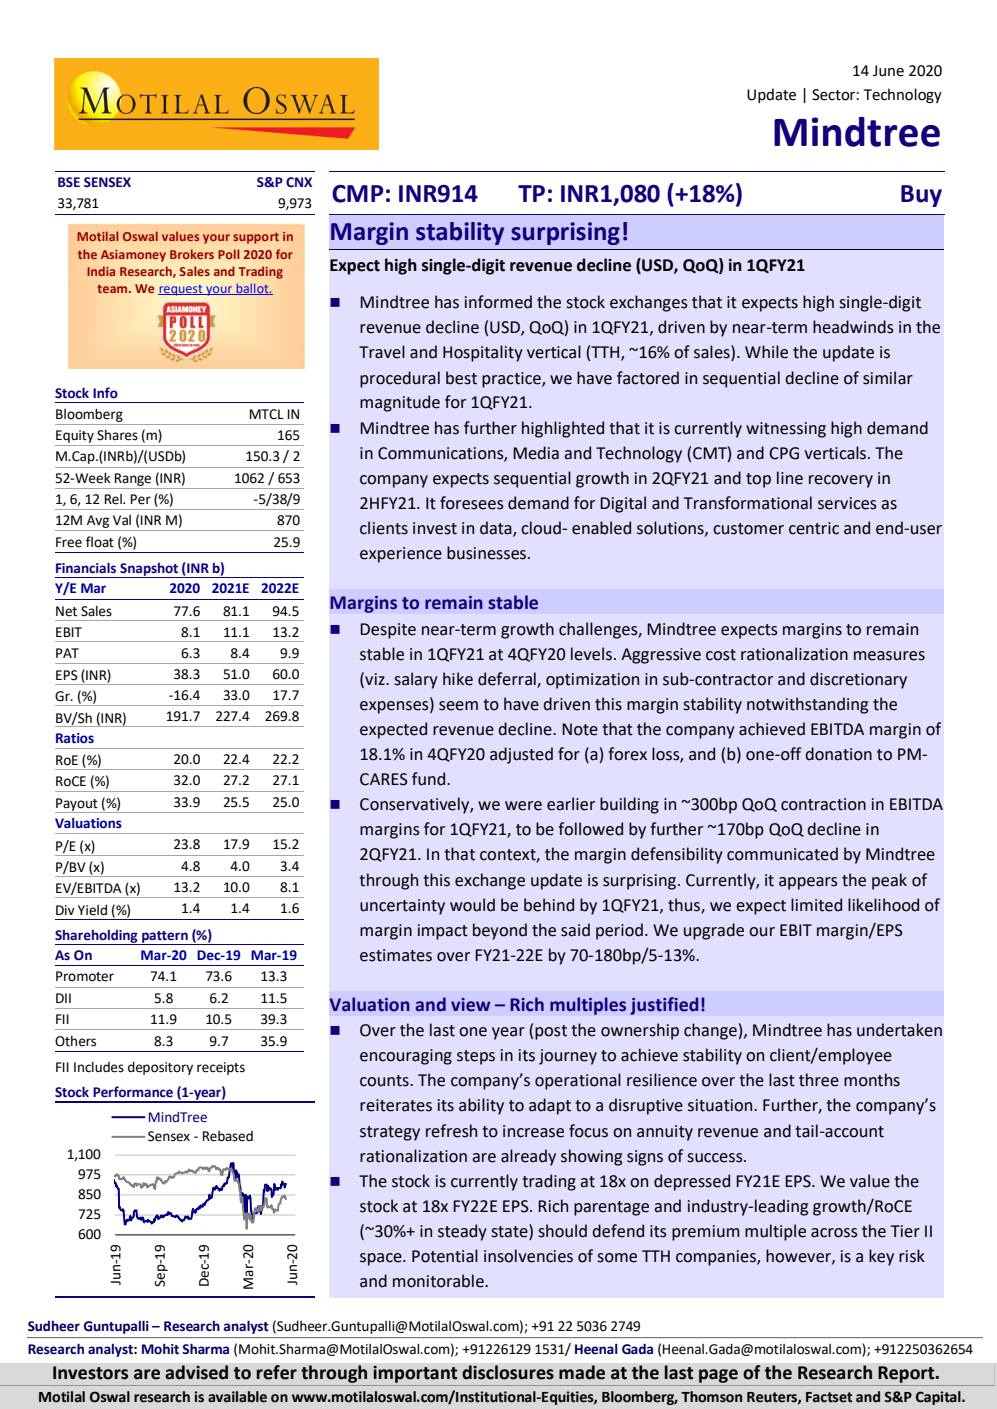 The image size is (997, 1409). Describe the element at coordinates (358, 194) in the image. I see `CMP` at that location.
